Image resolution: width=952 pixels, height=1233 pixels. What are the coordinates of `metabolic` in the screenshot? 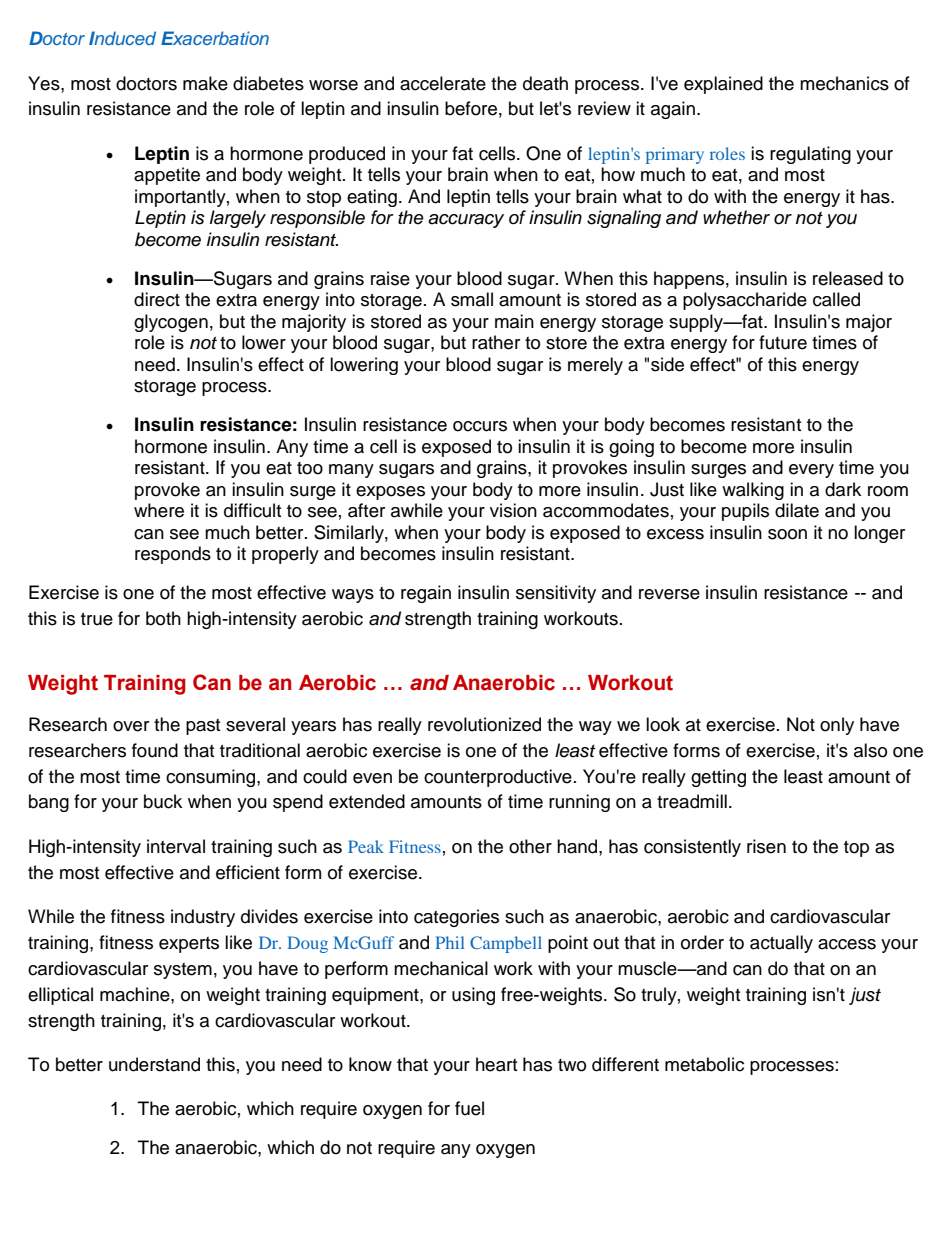 It's located at (704, 1064).
